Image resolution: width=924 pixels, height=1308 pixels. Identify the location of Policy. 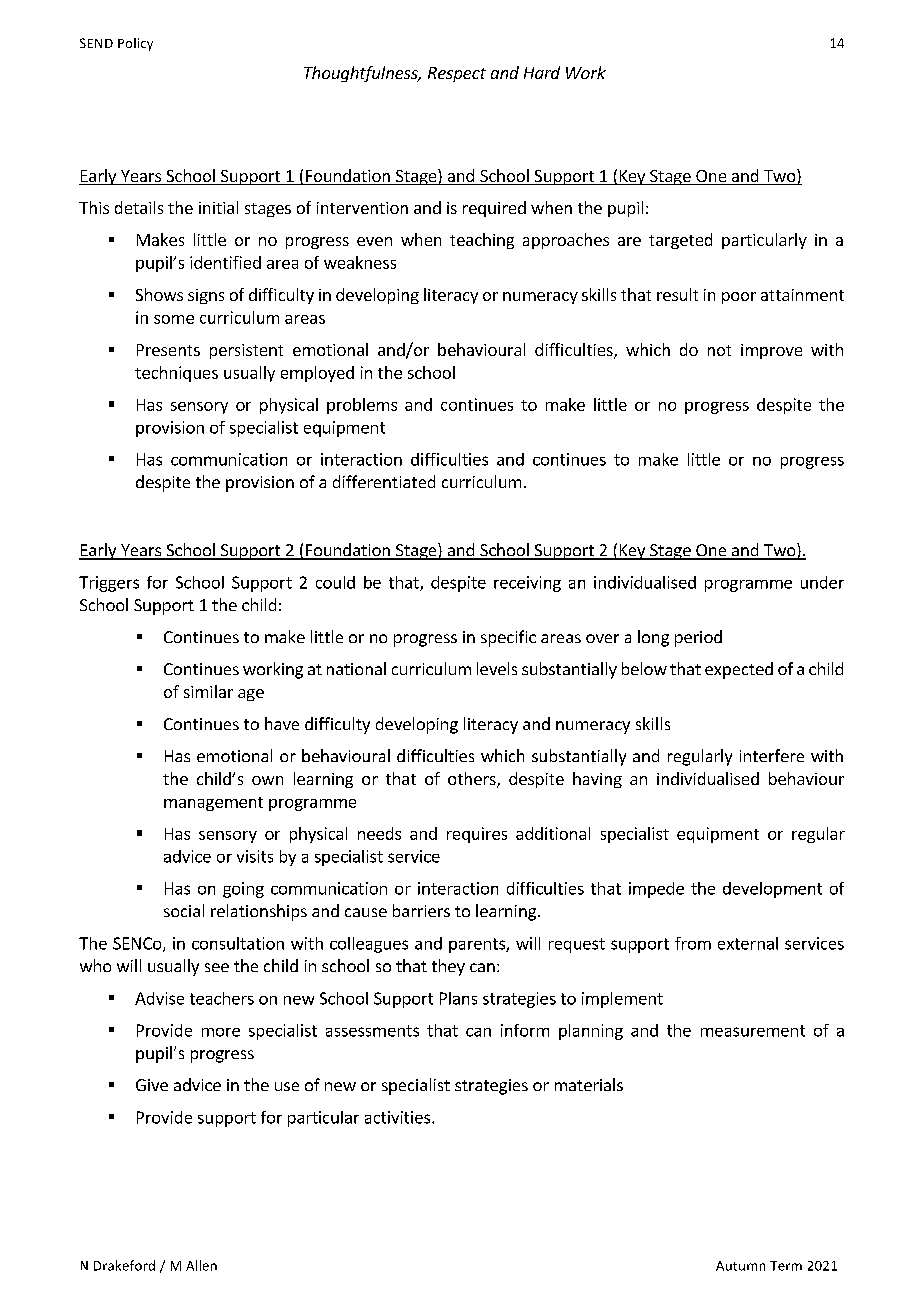
(135, 44).
